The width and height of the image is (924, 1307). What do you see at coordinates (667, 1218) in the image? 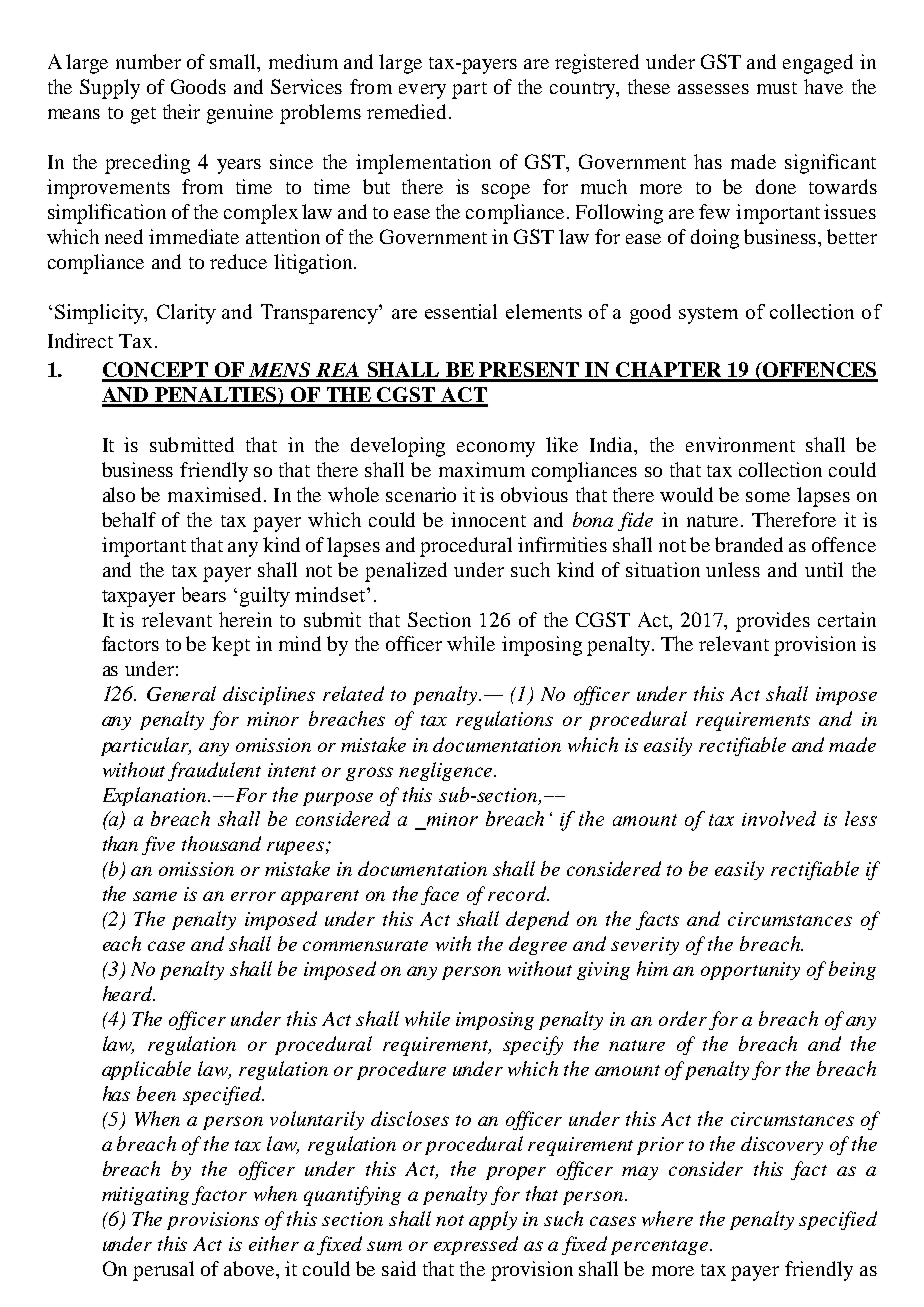
I see `where` at bounding box center [667, 1218].
